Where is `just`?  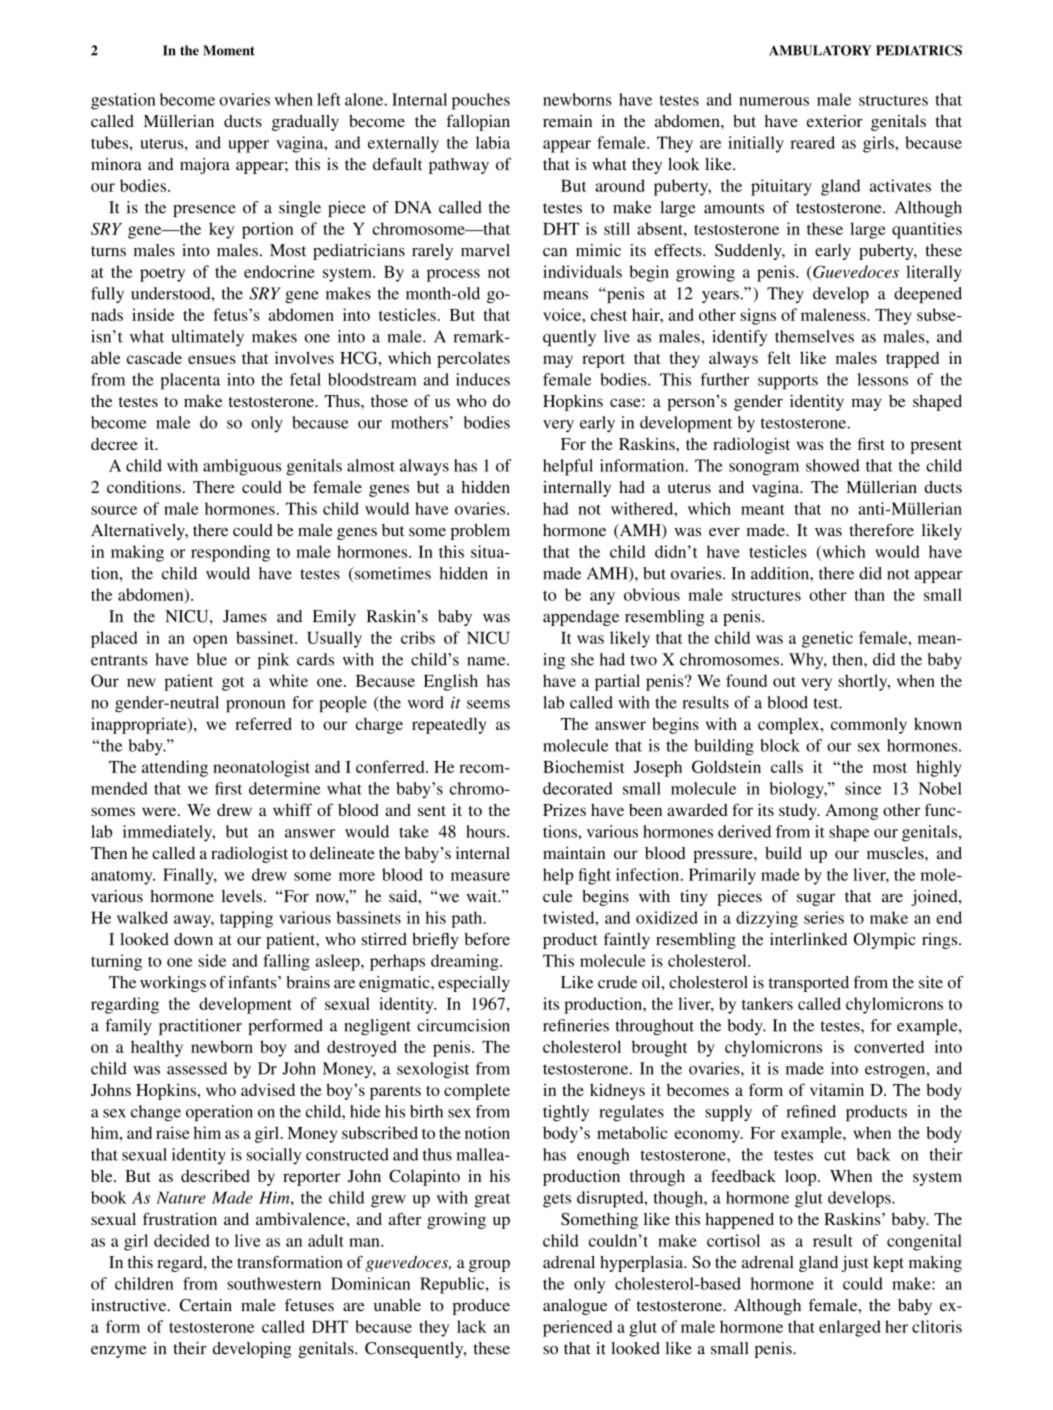
just is located at coordinates (855, 1264).
